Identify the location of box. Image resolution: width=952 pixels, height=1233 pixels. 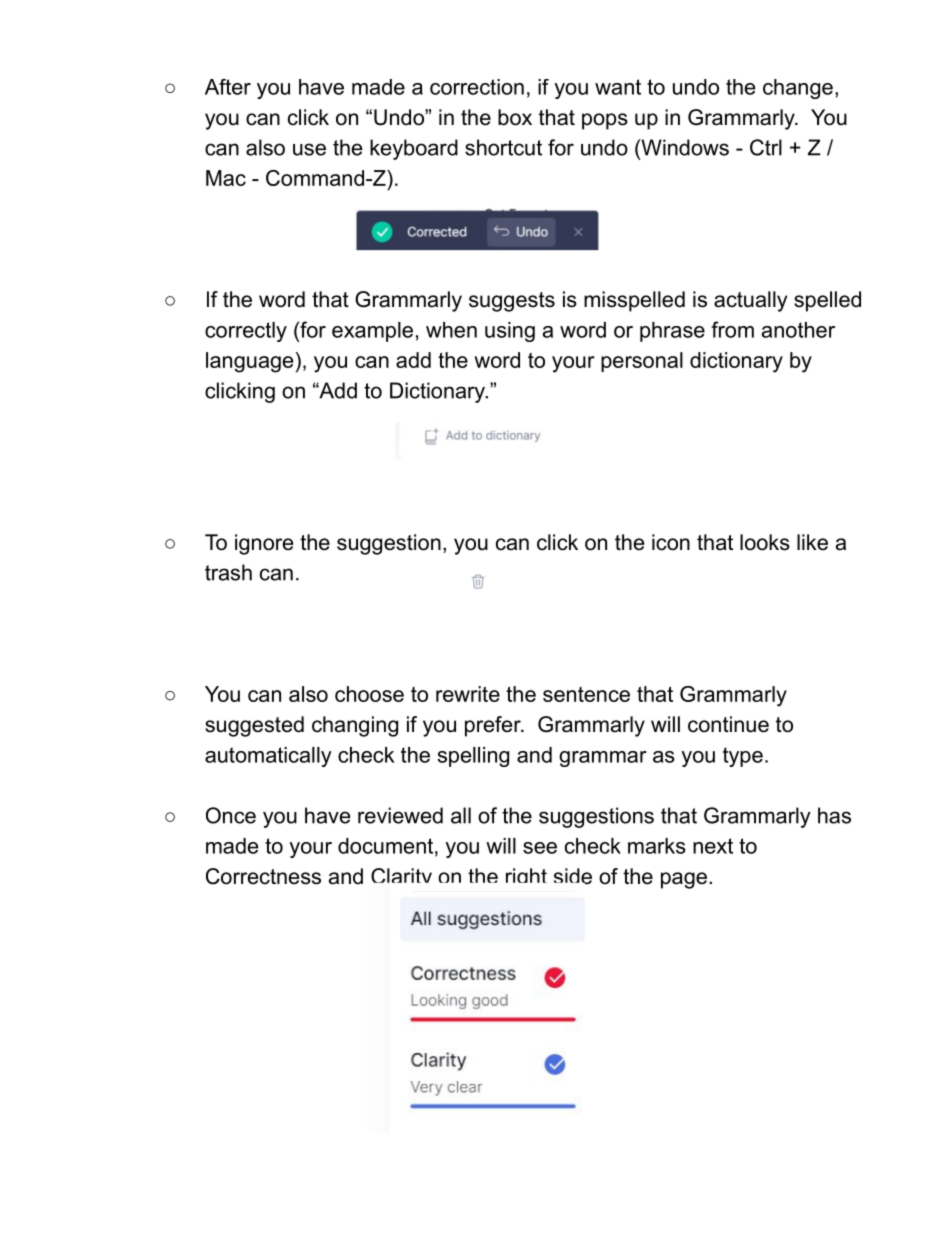
(515, 117).
